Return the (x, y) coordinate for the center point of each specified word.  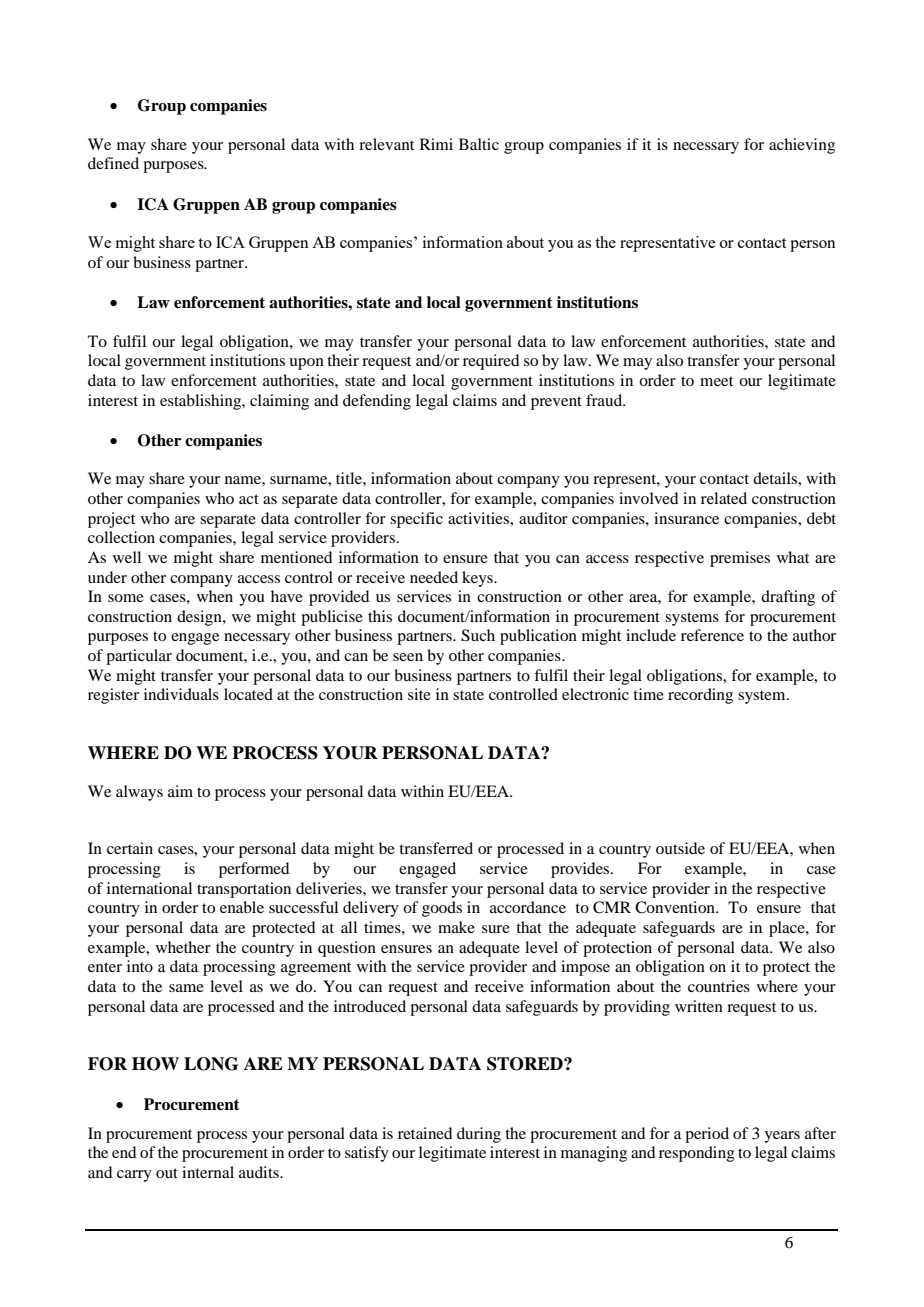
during (479, 1135)
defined (113, 163)
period (707, 1135)
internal (208, 1172)
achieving (802, 146)
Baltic (479, 144)
